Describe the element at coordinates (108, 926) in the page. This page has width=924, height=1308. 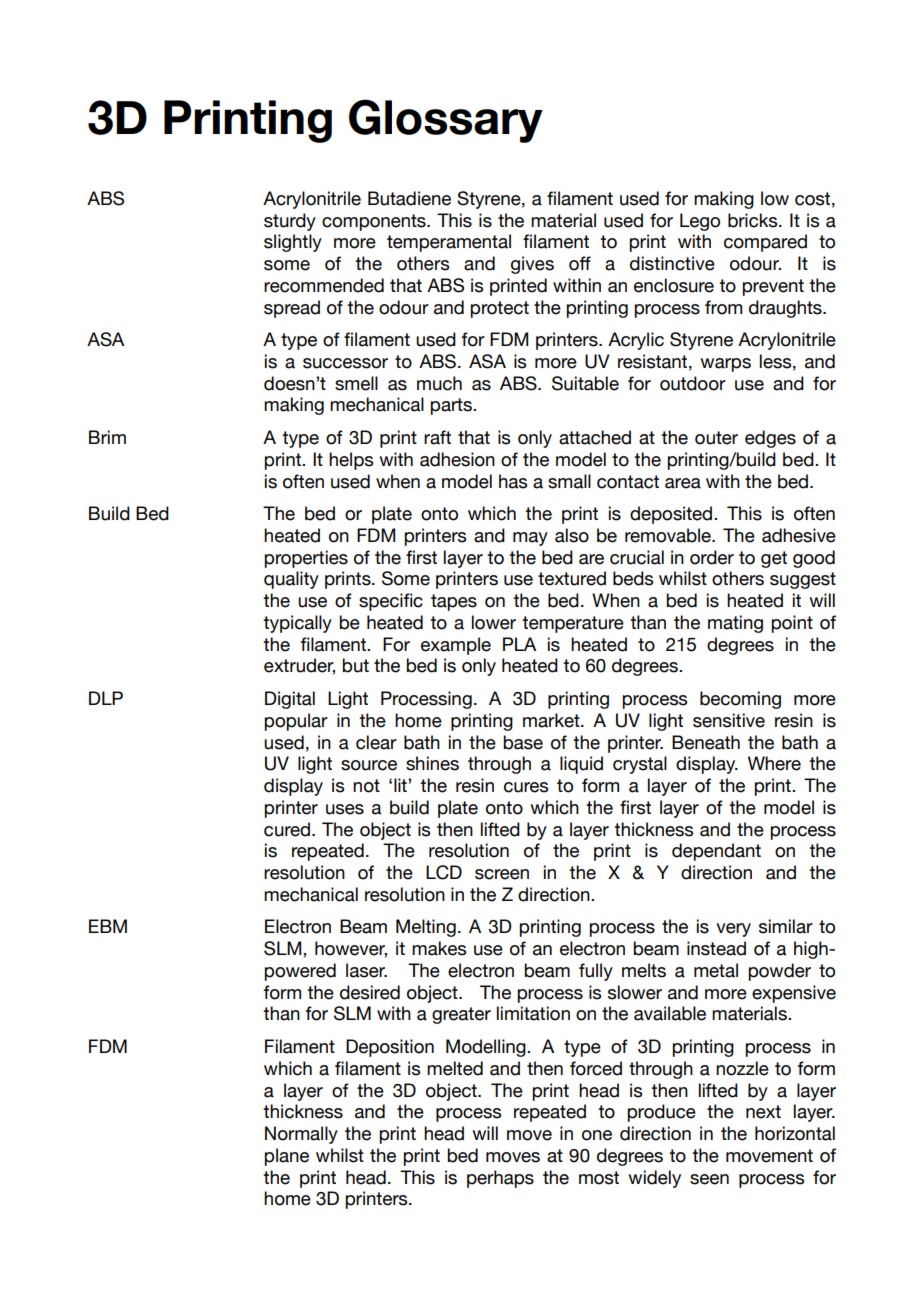
I see `EBM` at that location.
